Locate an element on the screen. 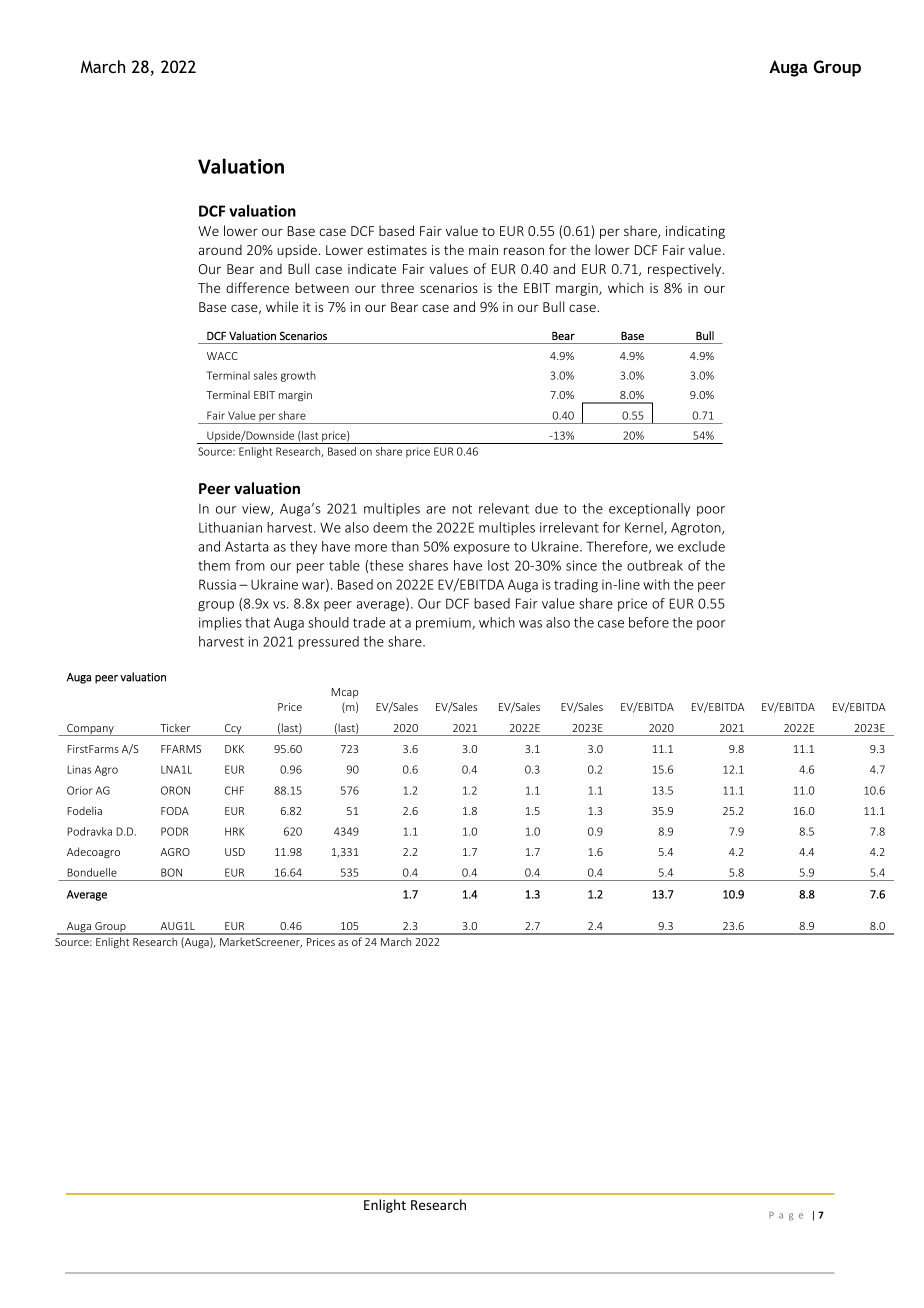  not is located at coordinates (462, 509).
